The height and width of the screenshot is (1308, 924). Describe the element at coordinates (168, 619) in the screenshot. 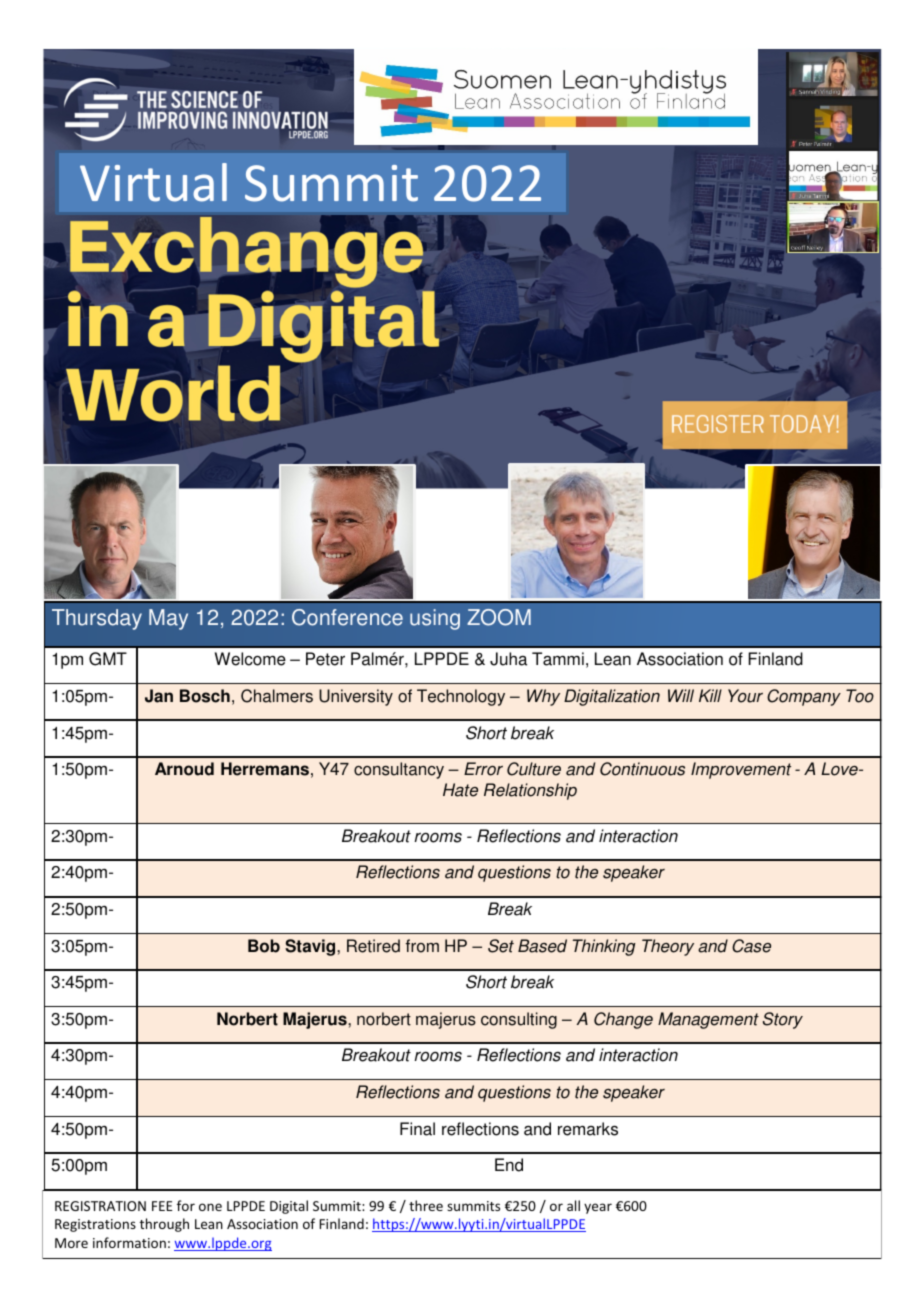

I see `May` at that location.
